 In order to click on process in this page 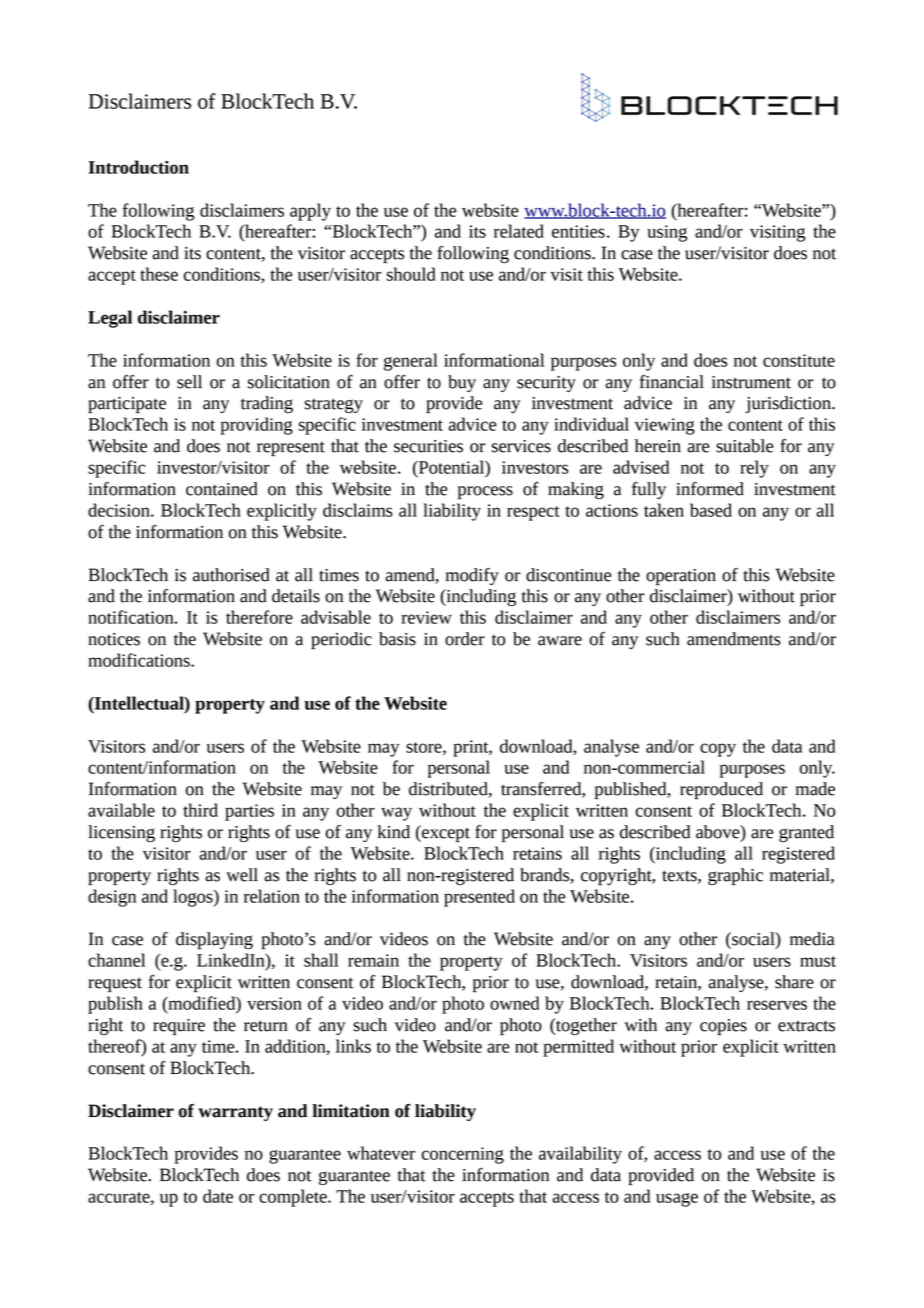, I will do `click(485, 493)`.
